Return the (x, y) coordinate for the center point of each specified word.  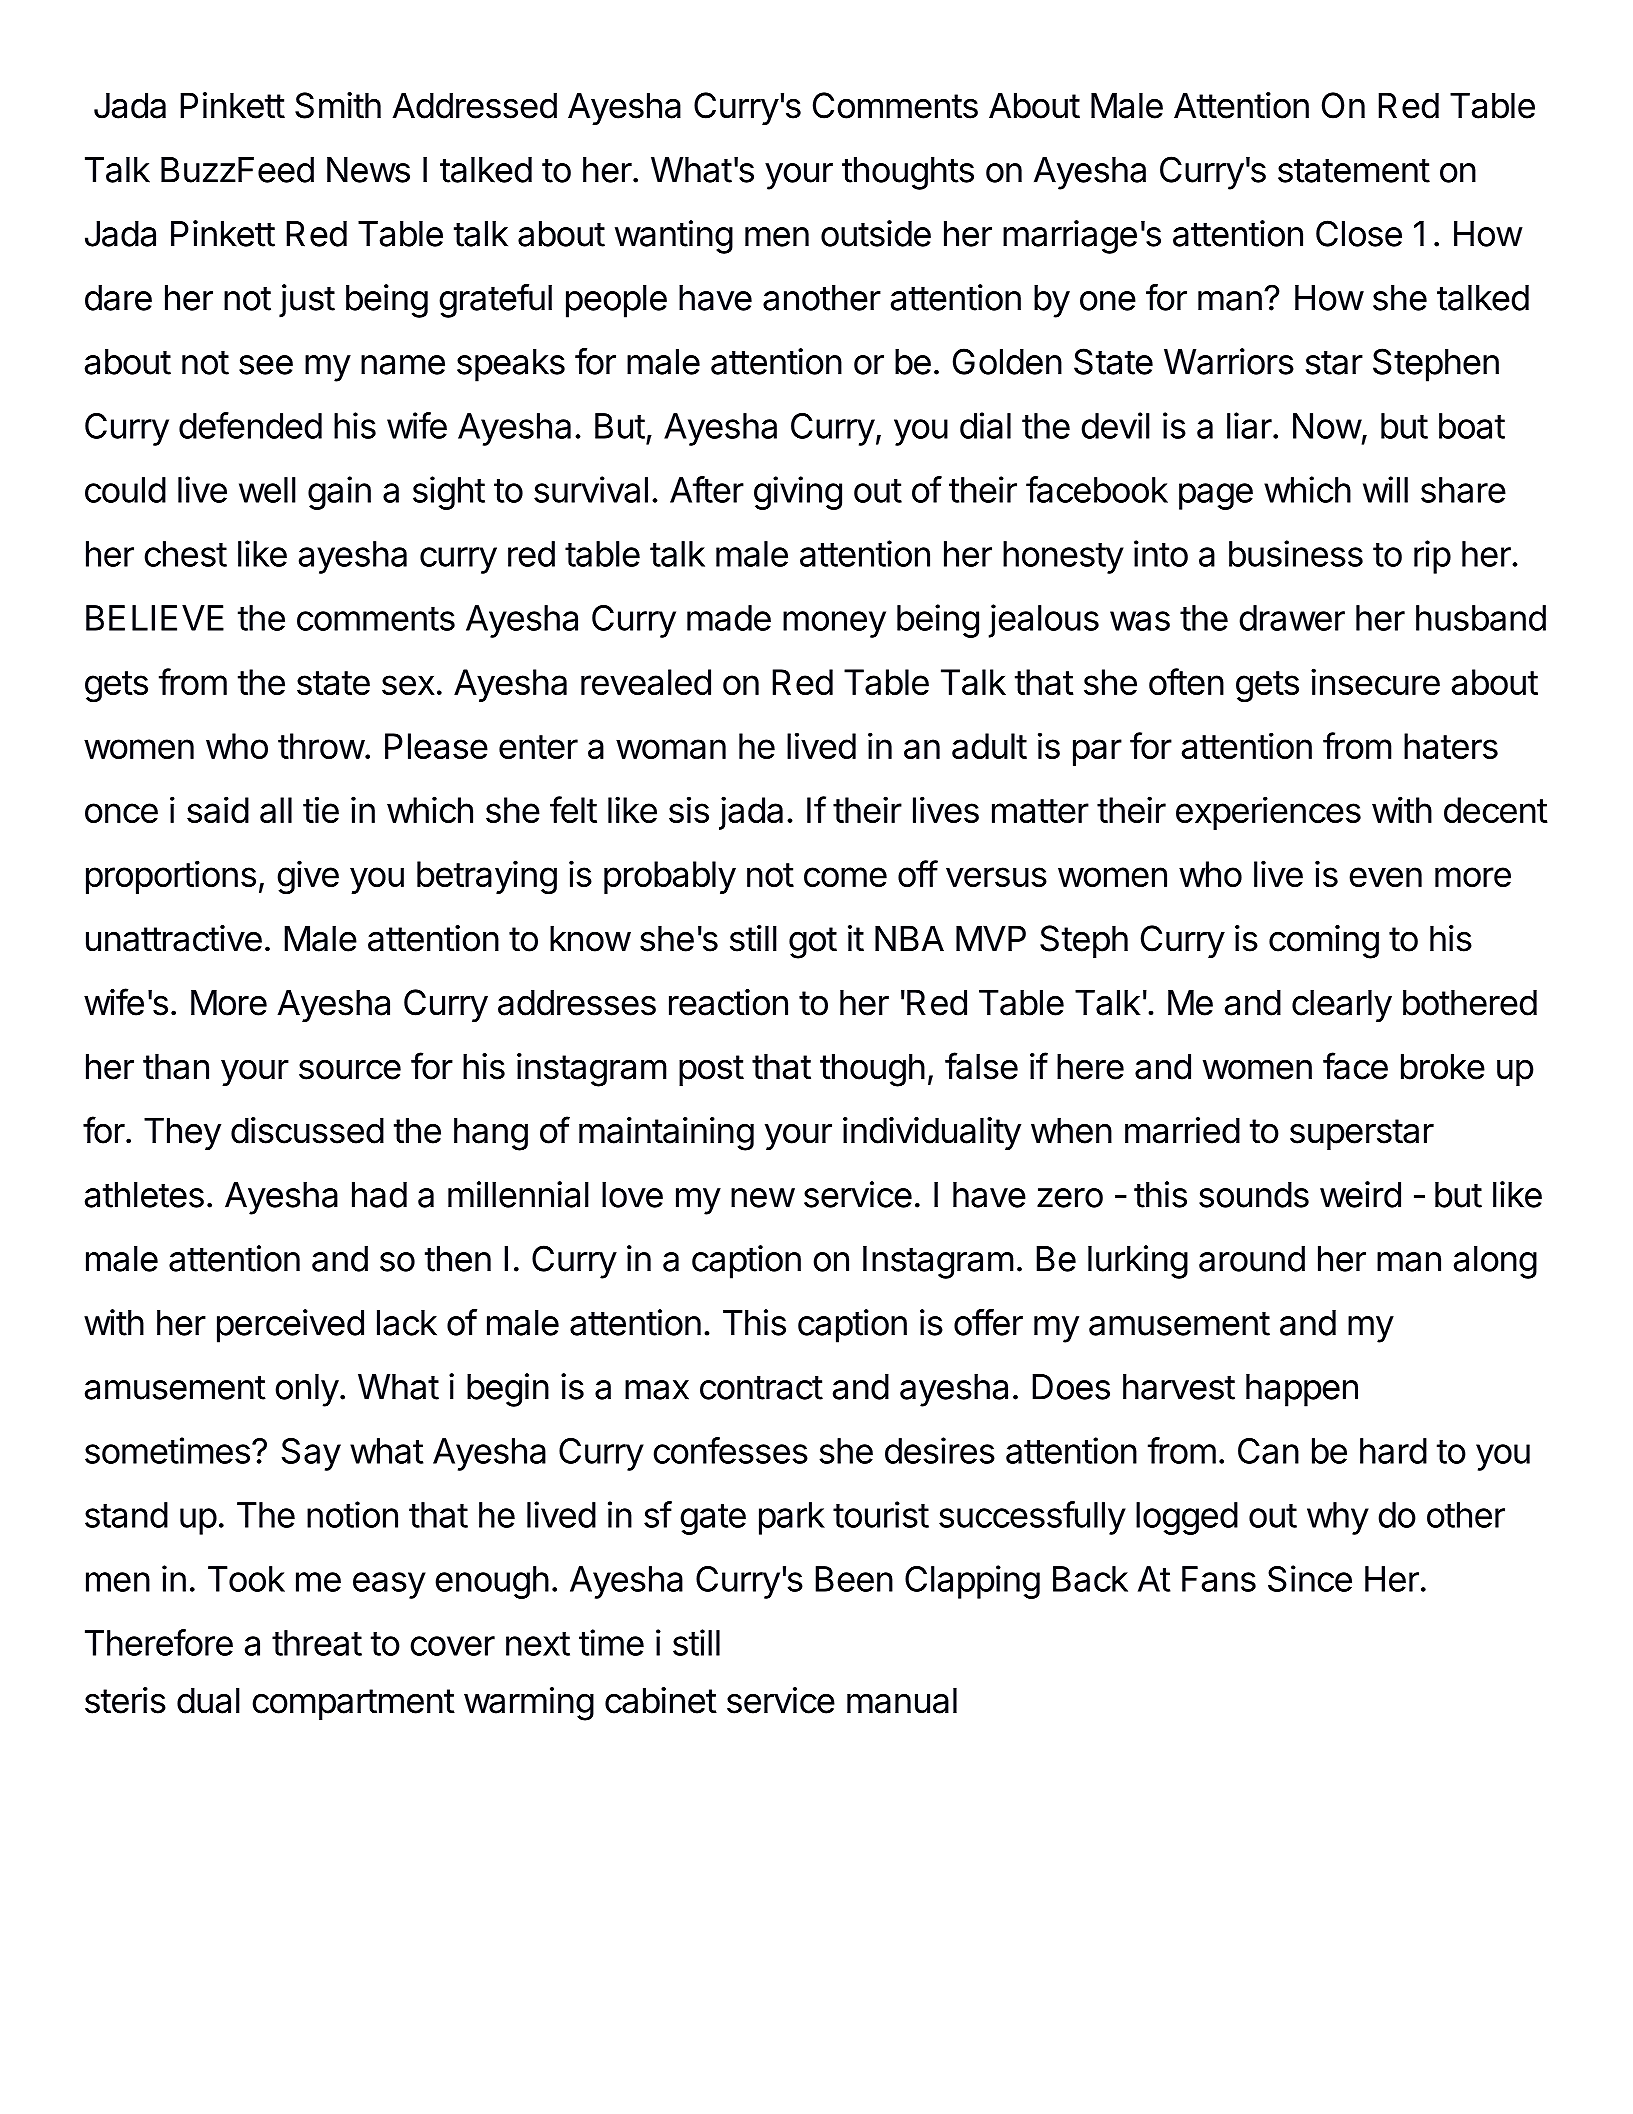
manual (902, 1700)
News (368, 170)
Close (1359, 233)
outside (876, 233)
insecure (1375, 681)
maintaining (666, 1134)
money (834, 624)
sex (408, 685)
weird (1360, 1194)
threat (317, 1643)
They (182, 1133)
